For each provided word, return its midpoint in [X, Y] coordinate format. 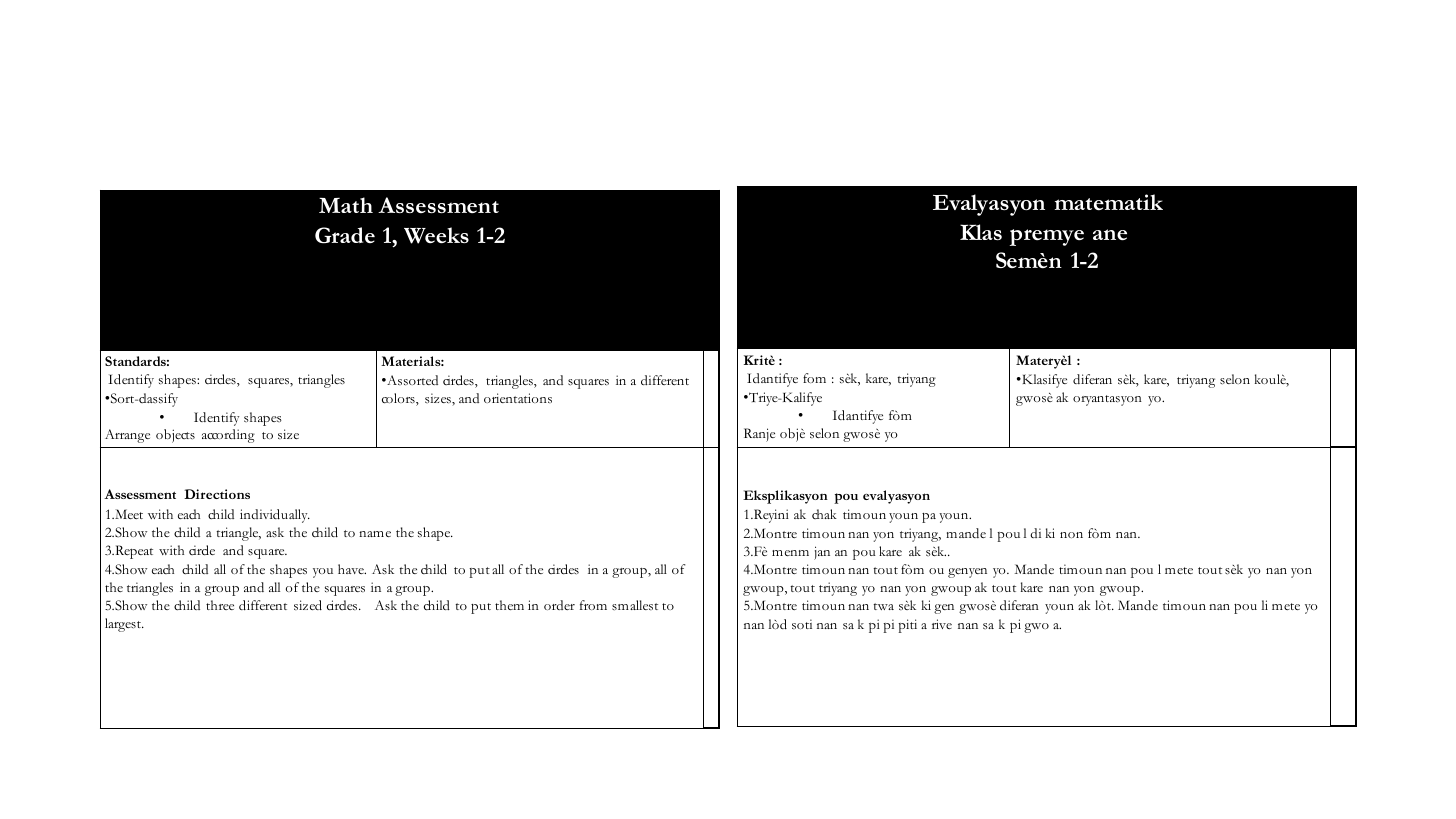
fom [814, 378]
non [1071, 535]
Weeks [436, 235]
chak [824, 514]
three [220, 605]
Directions [217, 494]
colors [399, 399]
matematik [1109, 202]
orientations [518, 398]
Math [346, 205]
